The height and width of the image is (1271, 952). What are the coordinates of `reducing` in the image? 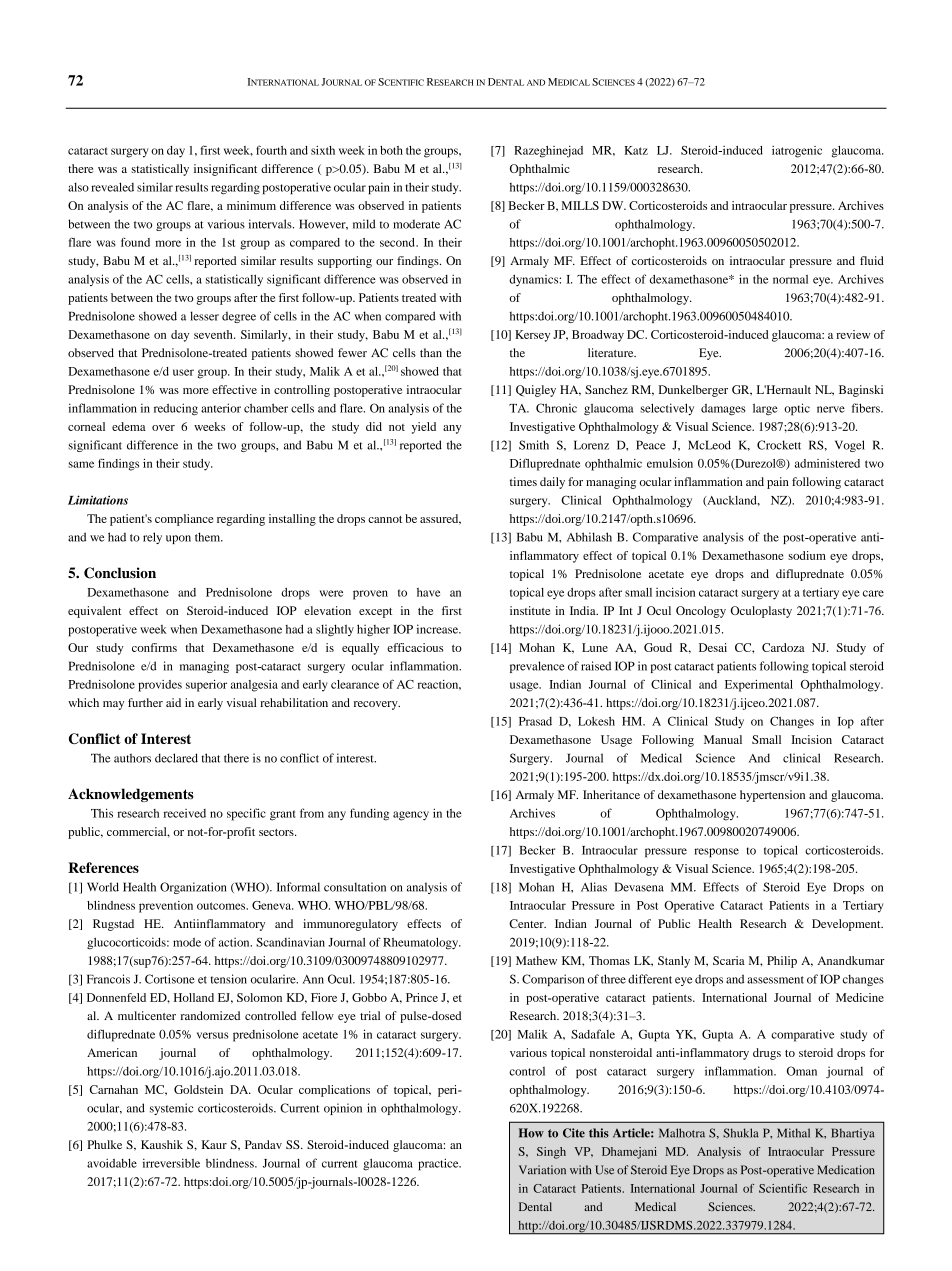 It's located at (176, 409).
